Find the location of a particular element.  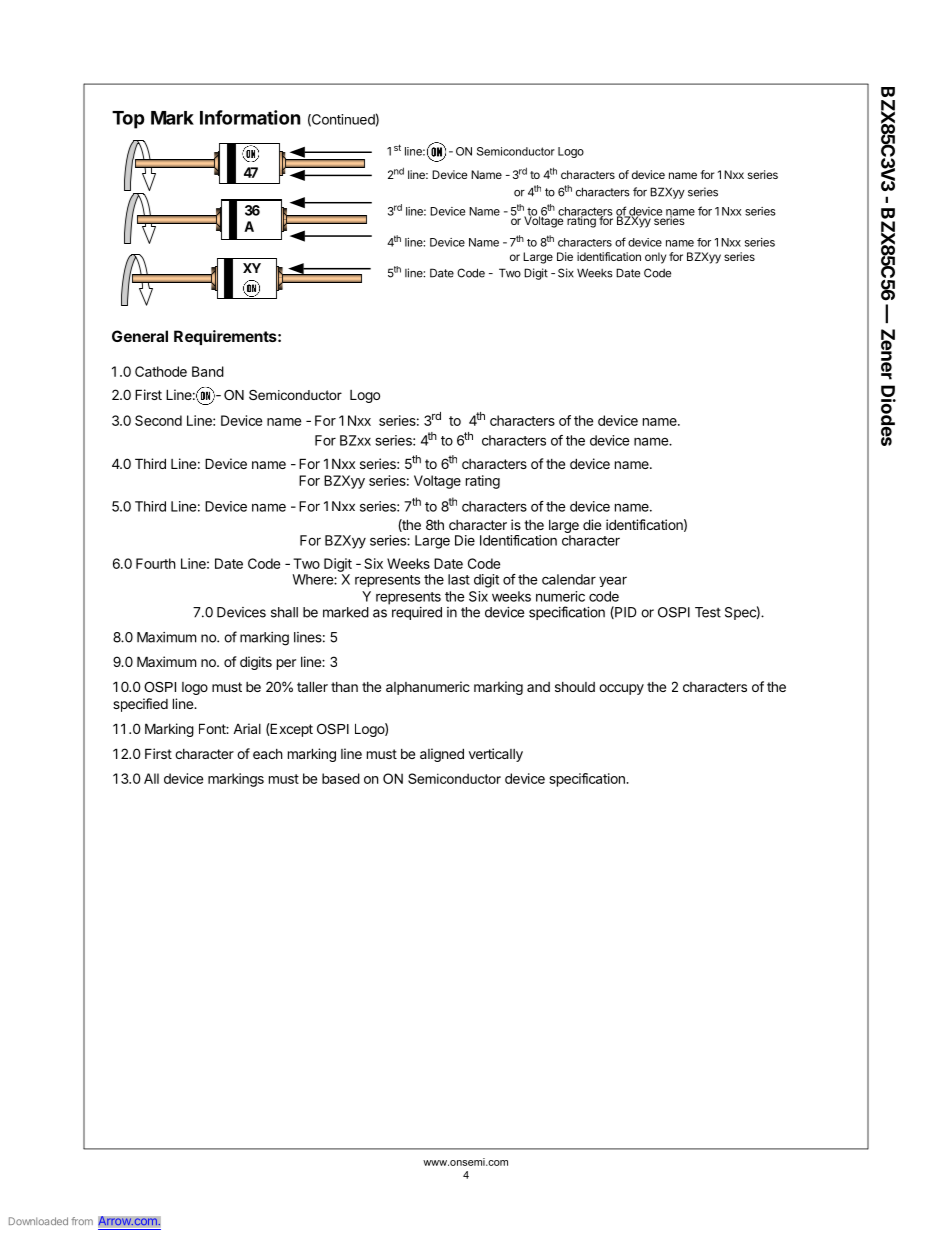

vertically is located at coordinates (496, 755).
